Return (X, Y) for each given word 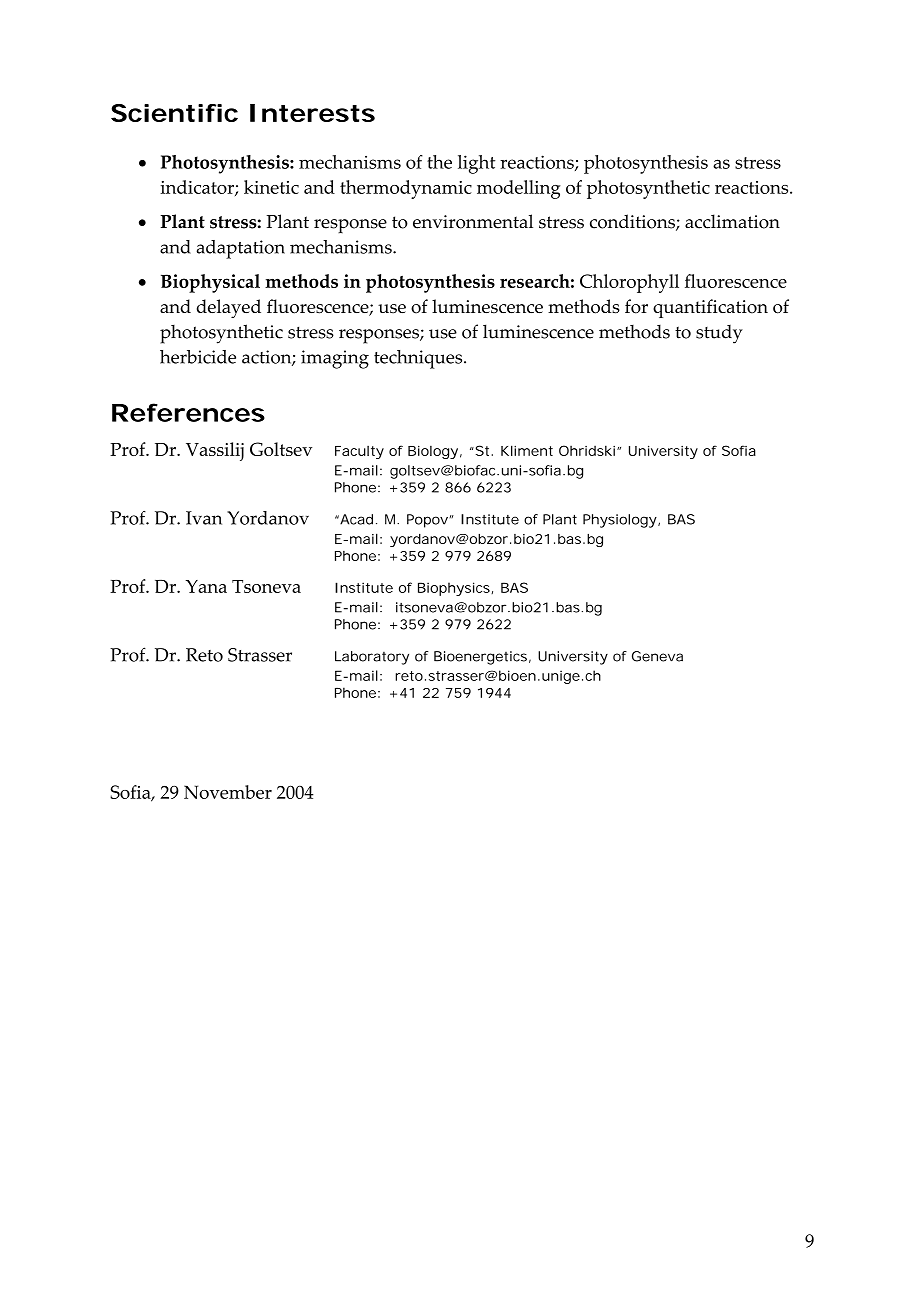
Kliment (527, 450)
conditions (633, 222)
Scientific (174, 113)
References (188, 412)
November (228, 792)
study (719, 334)
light (476, 164)
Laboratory (372, 658)
